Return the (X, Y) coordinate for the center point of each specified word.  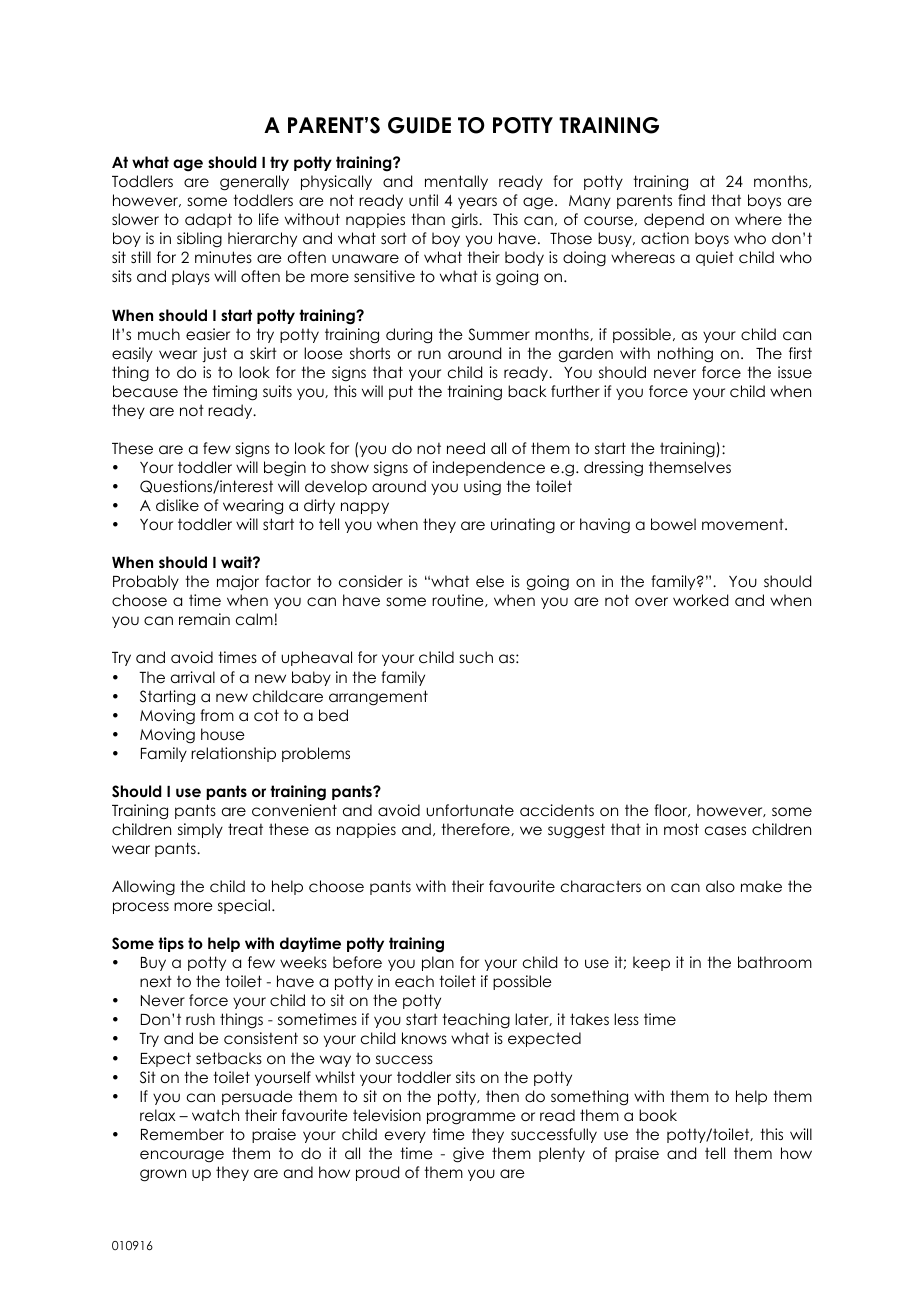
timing (234, 393)
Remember (182, 1134)
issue (795, 372)
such (476, 657)
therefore (476, 829)
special (244, 906)
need (466, 448)
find (691, 200)
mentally (456, 182)
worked (700, 600)
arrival (193, 677)
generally (254, 183)
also (720, 886)
